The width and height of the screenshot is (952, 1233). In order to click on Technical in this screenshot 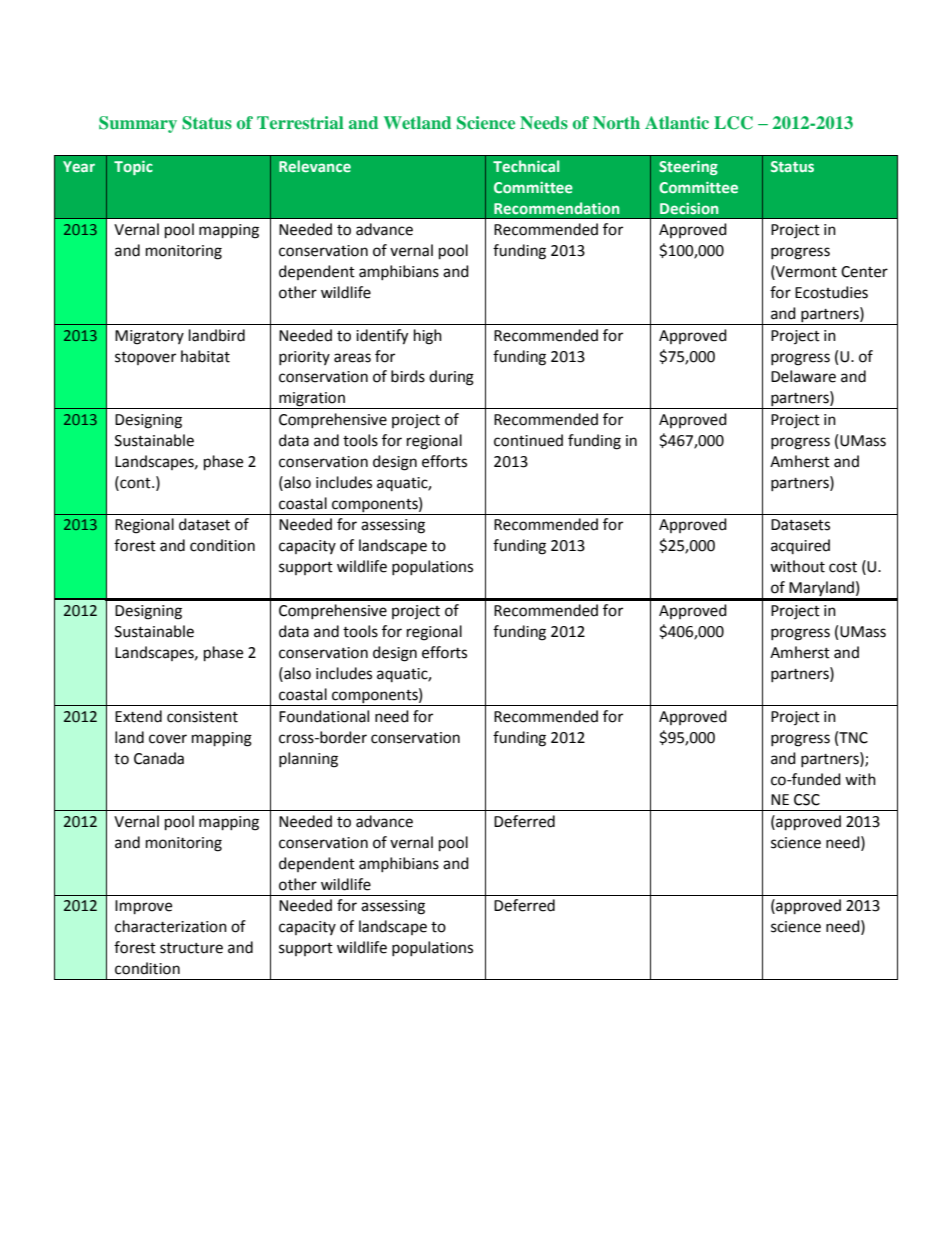, I will do `click(526, 166)`.
